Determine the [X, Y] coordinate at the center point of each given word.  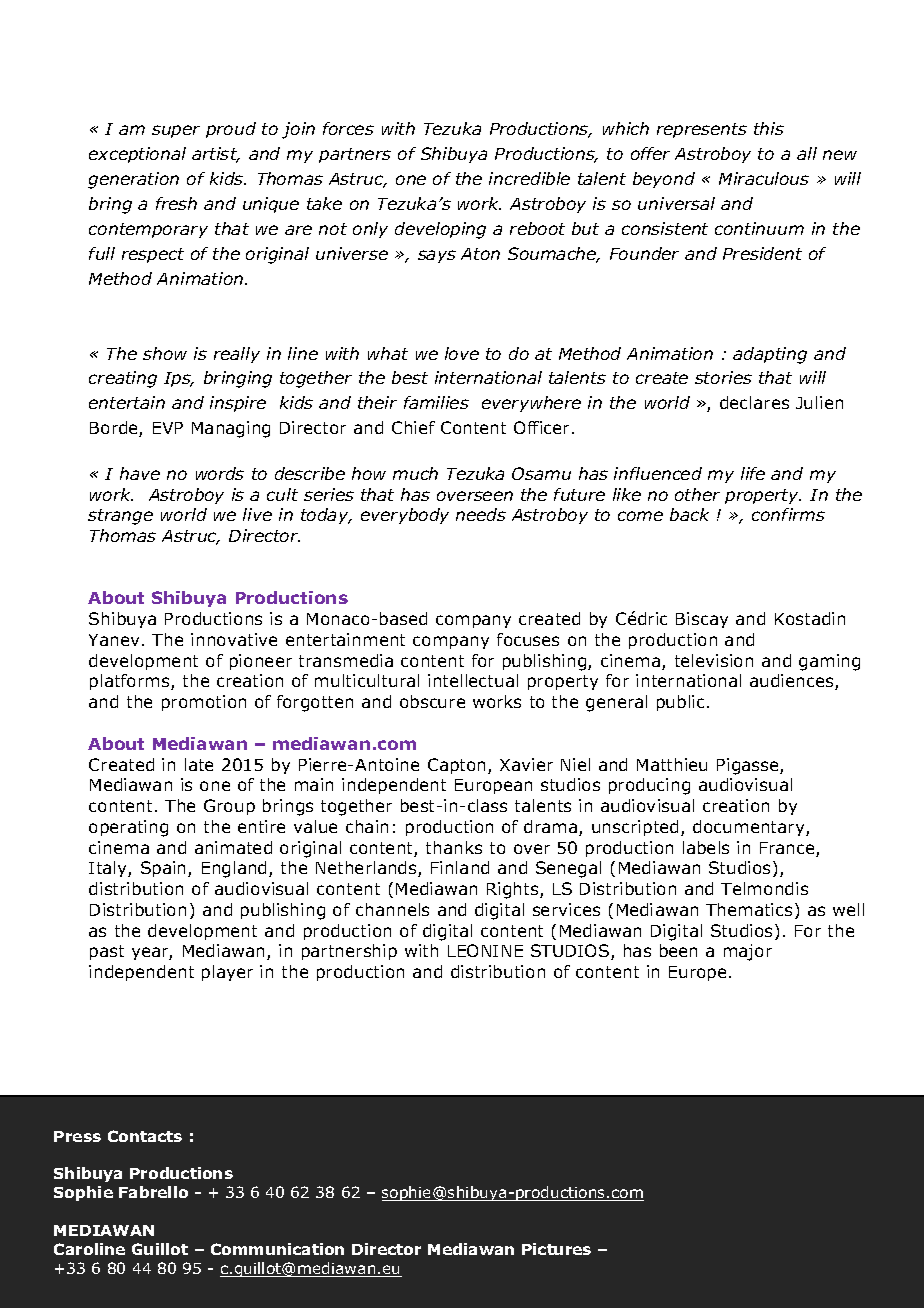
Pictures [556, 1249]
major [748, 952]
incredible [529, 178]
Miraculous [764, 178]
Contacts [145, 1136]
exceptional [137, 155]
